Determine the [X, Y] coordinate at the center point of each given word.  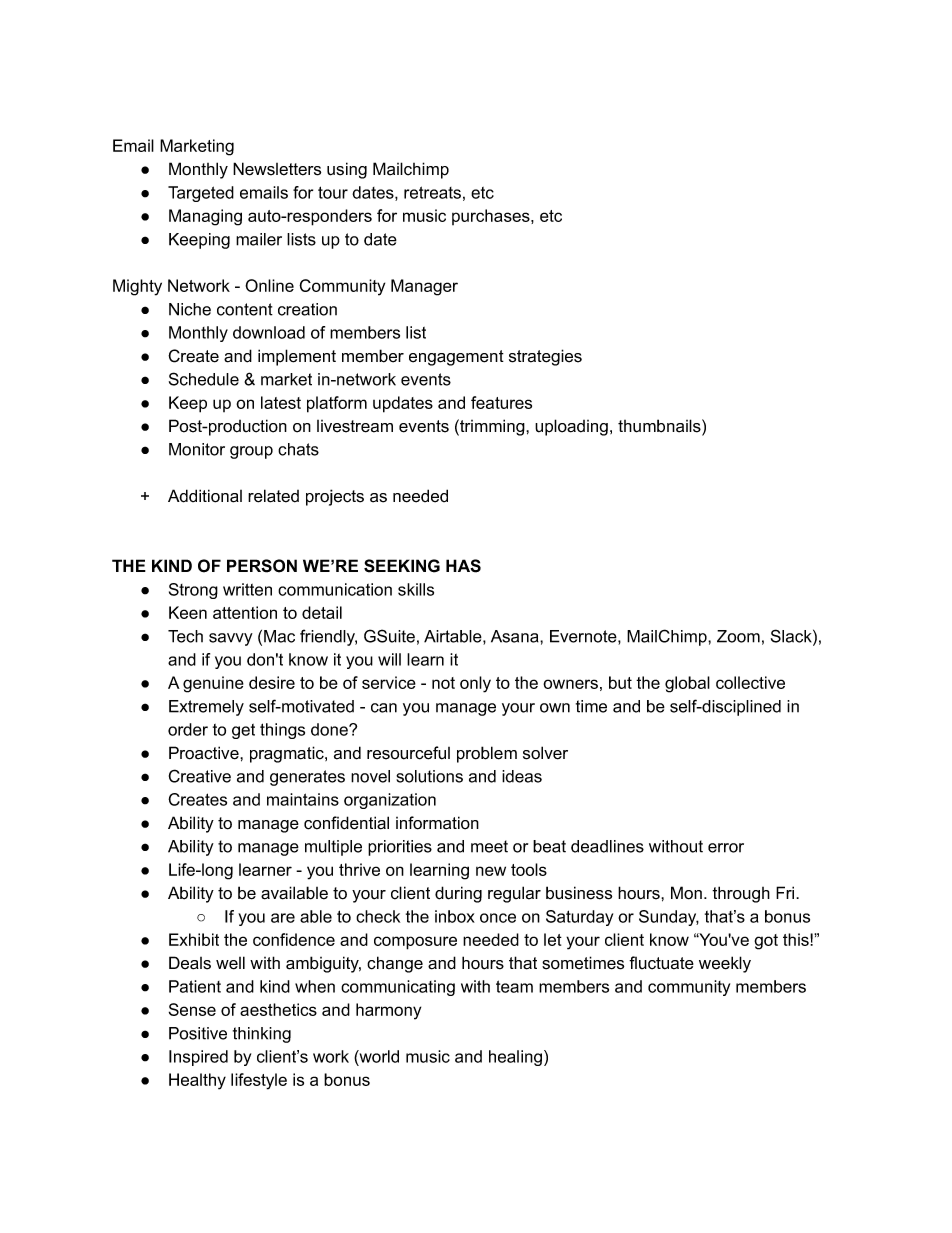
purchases [492, 217]
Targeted [201, 194]
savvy [231, 639]
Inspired [198, 1058]
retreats [432, 192]
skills [416, 589]
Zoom [738, 636]
